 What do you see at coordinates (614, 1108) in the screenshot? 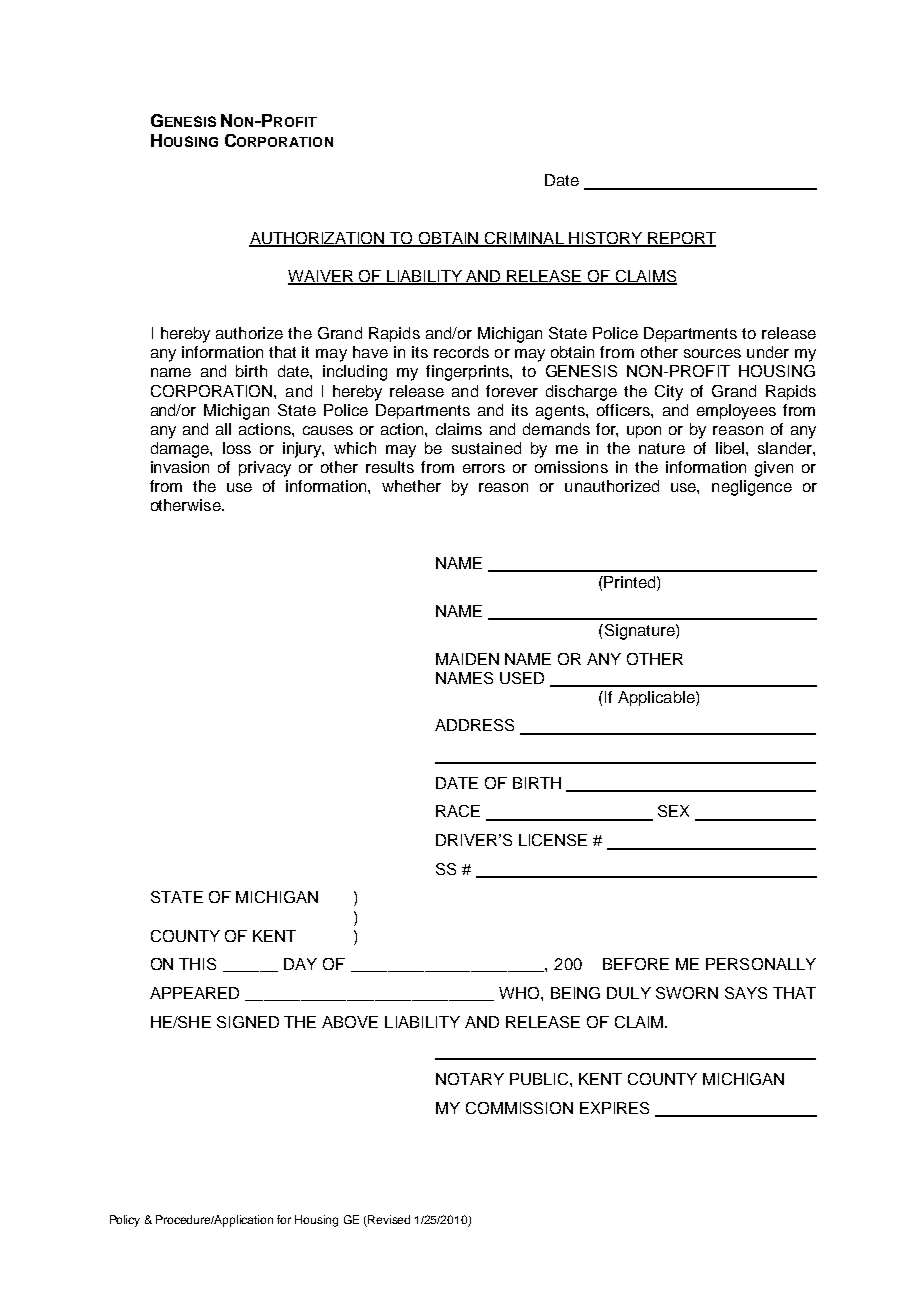
I see `EXPIRES` at bounding box center [614, 1108].
